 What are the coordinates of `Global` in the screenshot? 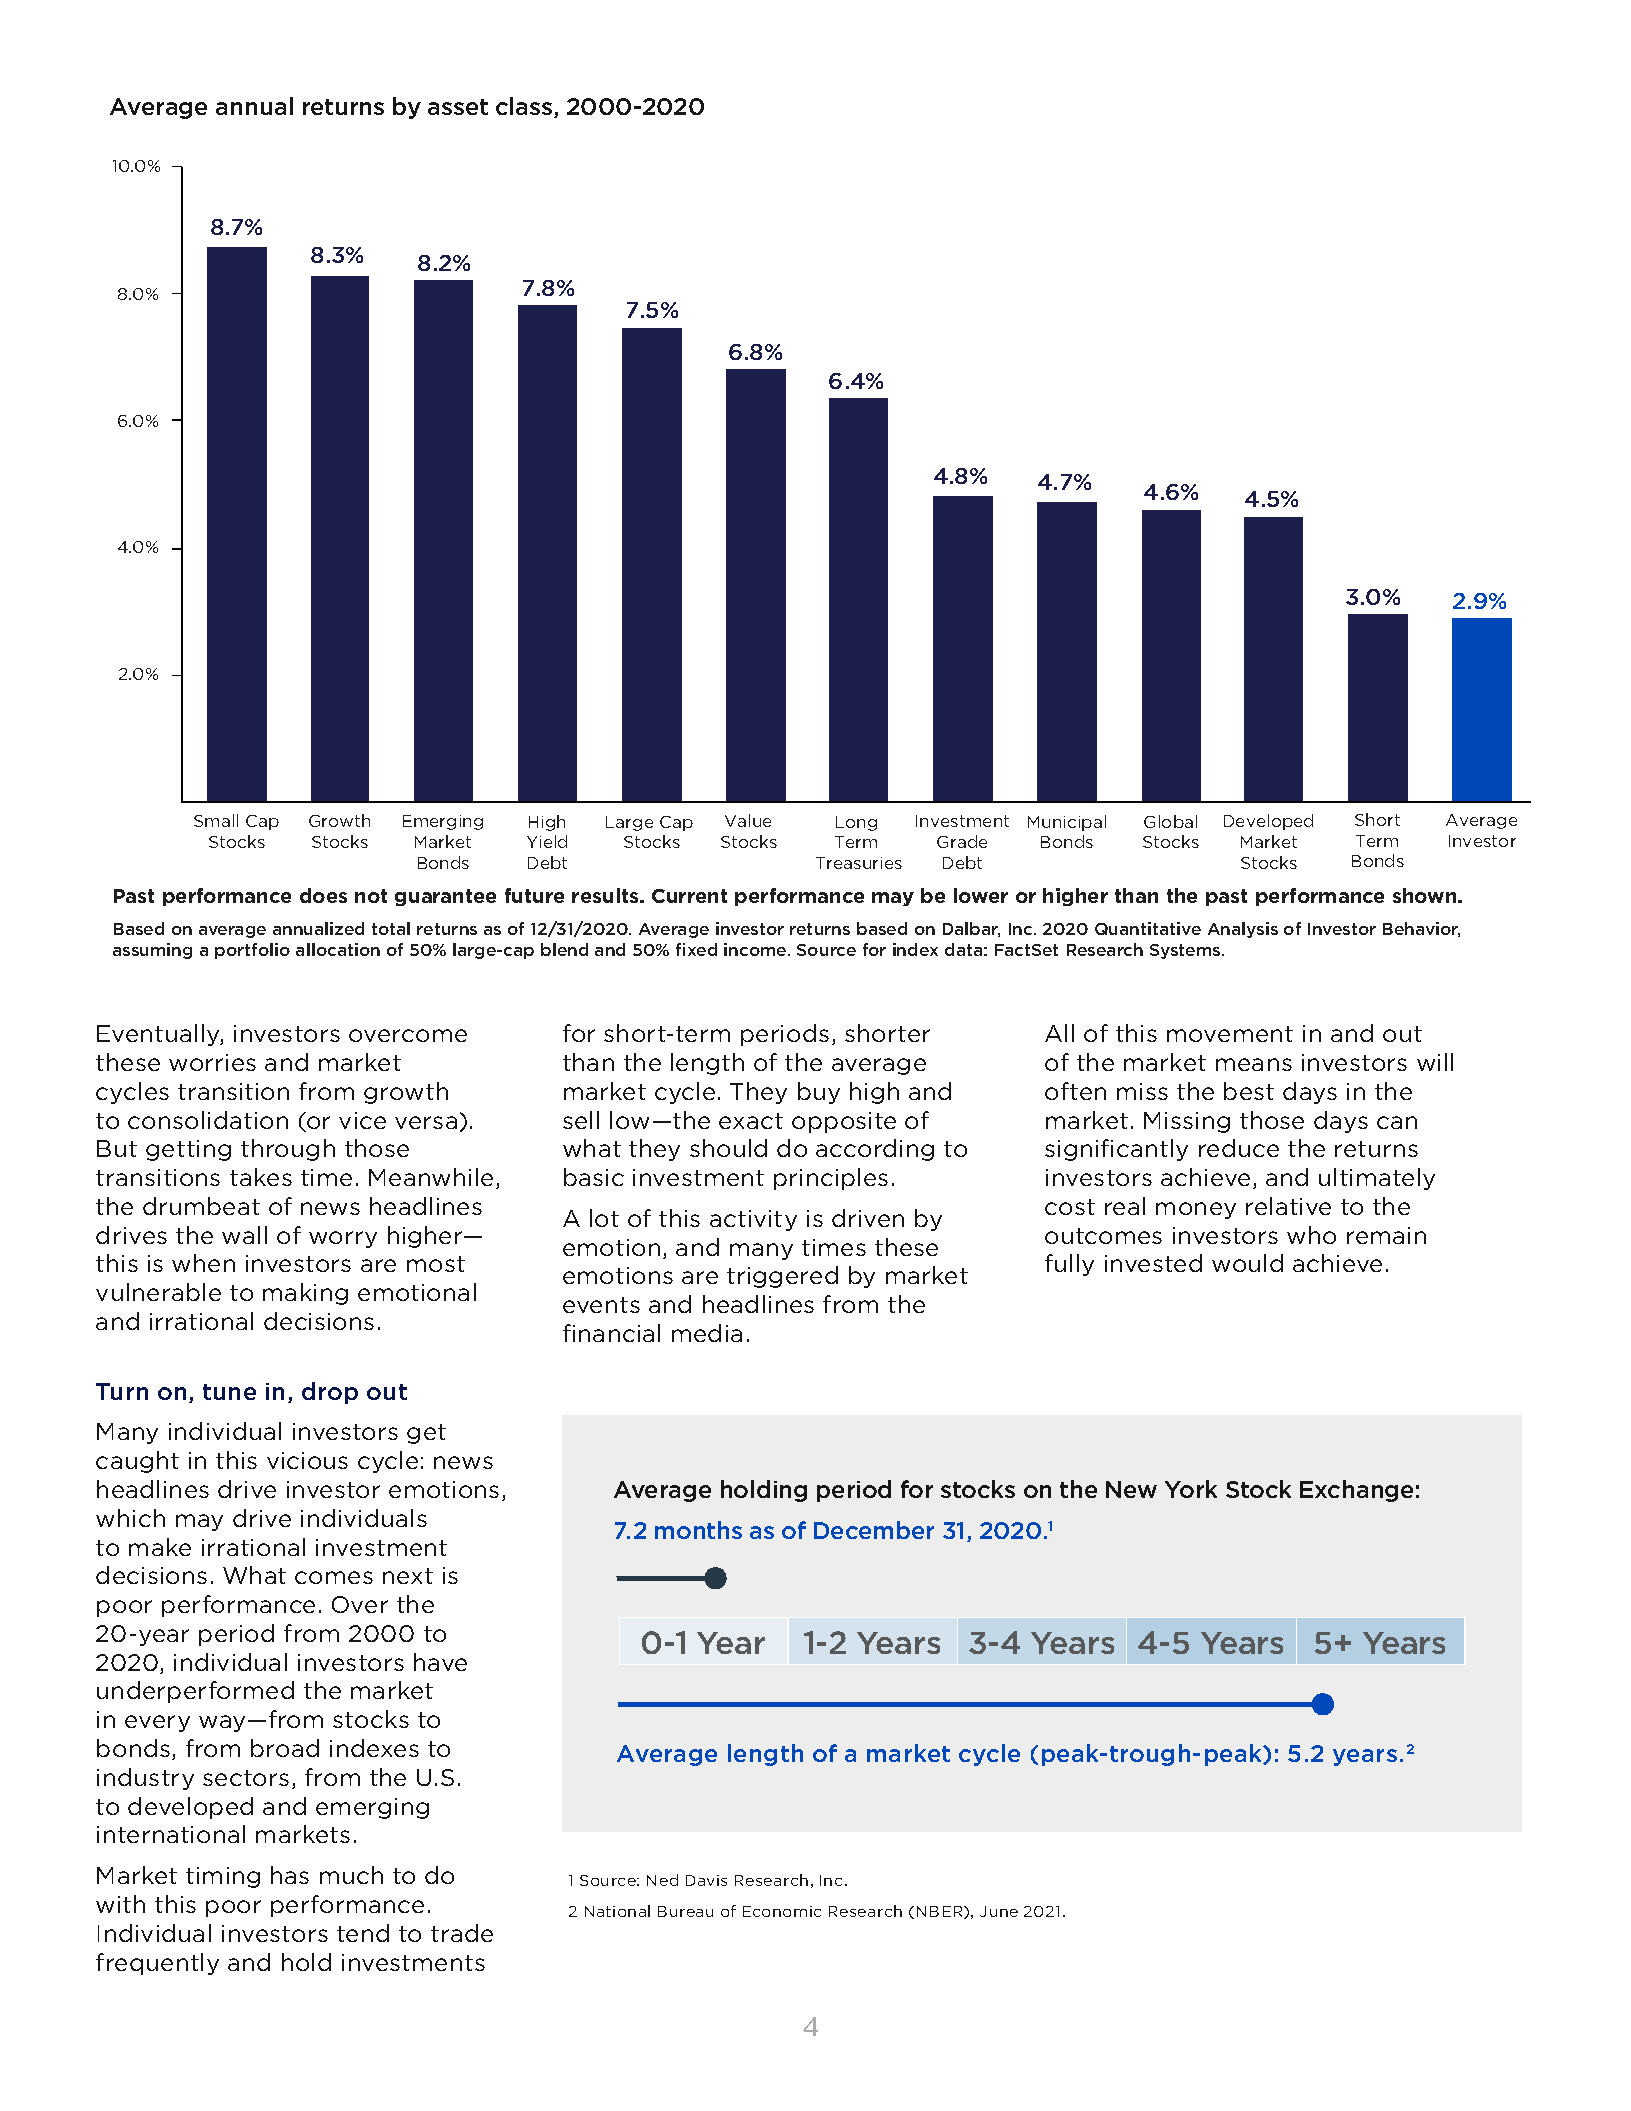 It's located at (1170, 821).
